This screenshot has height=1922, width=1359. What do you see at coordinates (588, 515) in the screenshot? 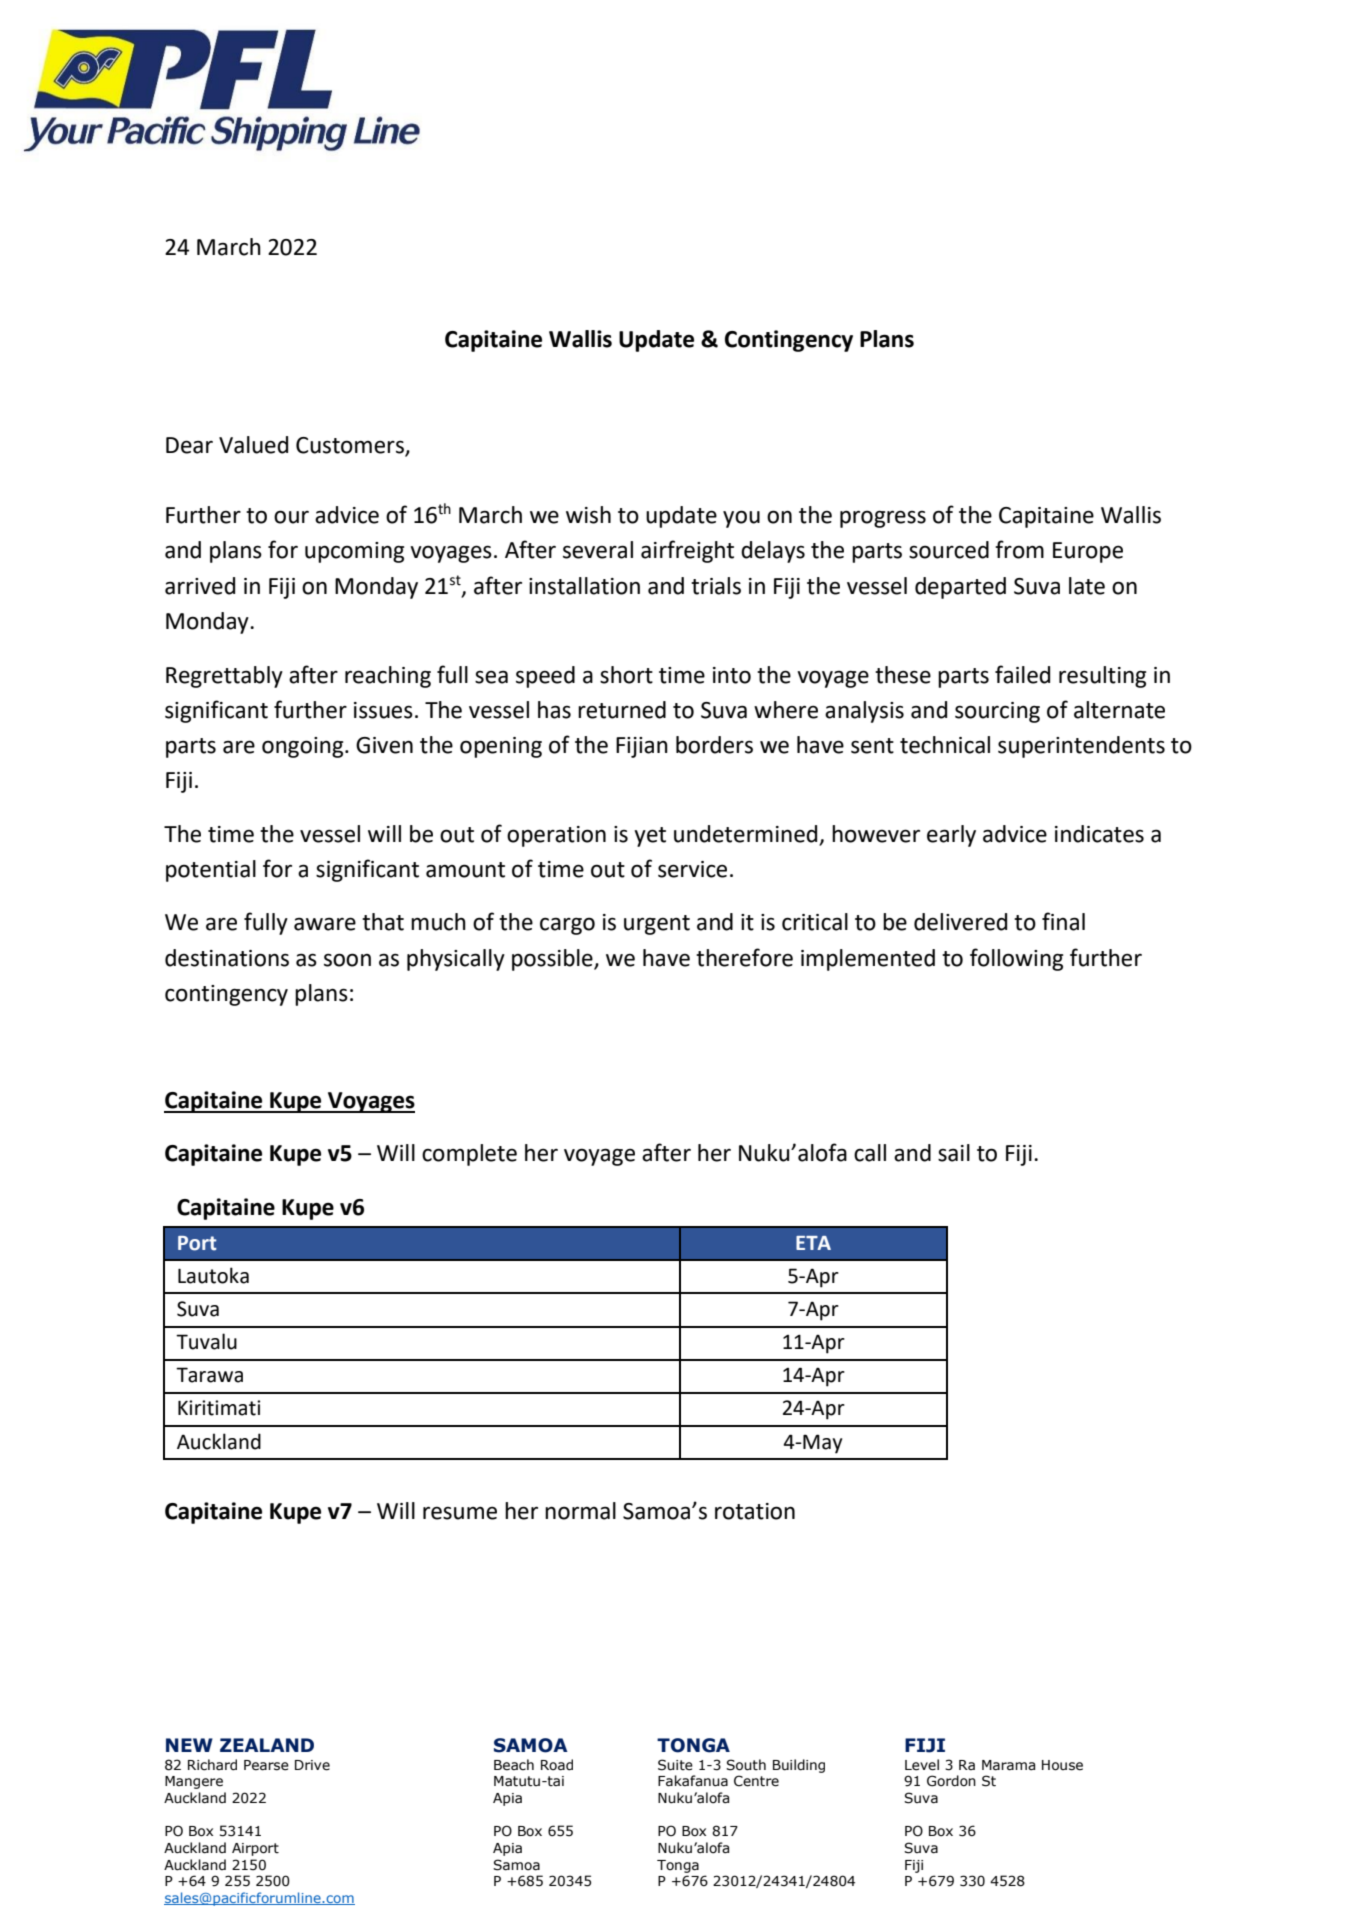
I see `wish` at bounding box center [588, 515].
